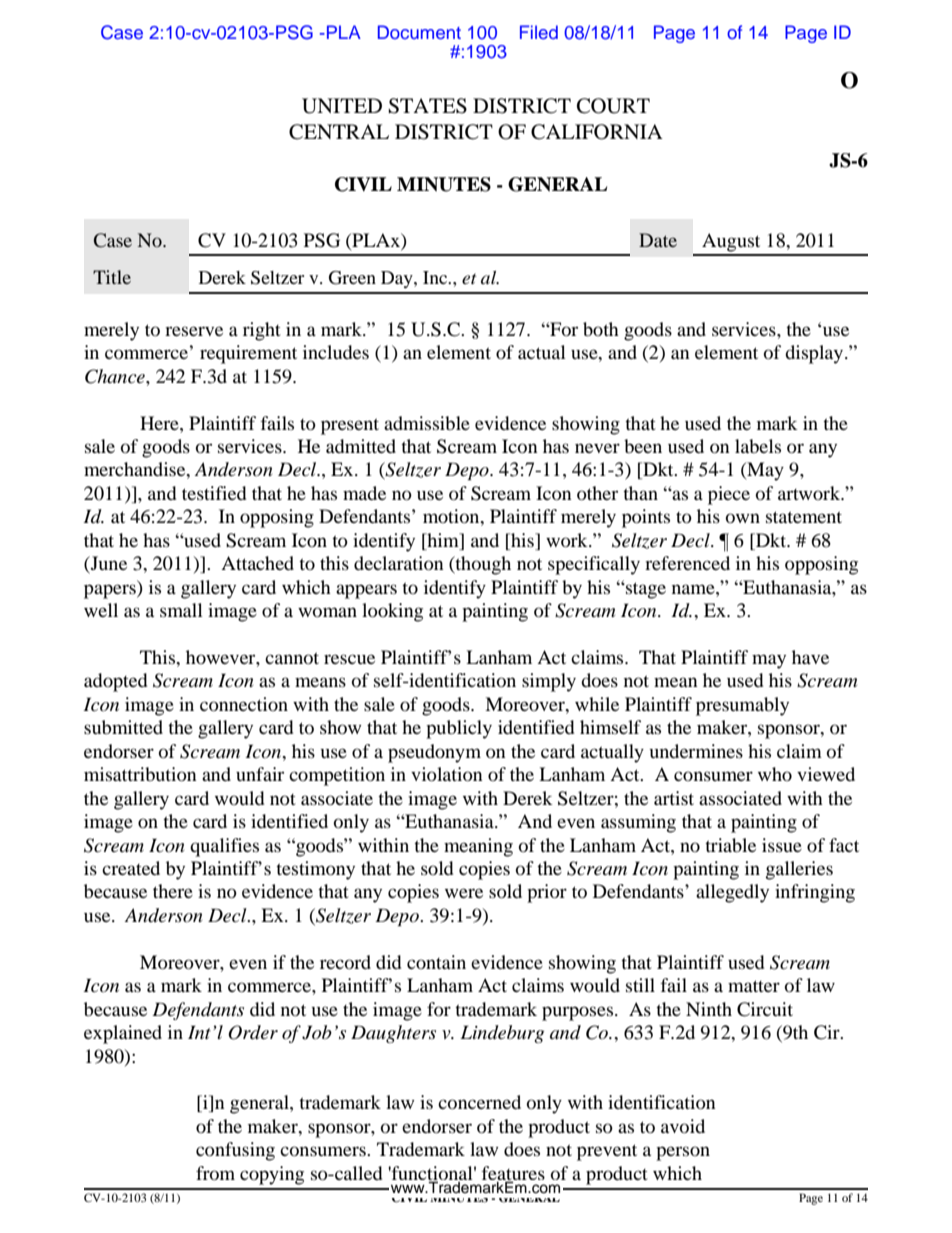 This screenshot has width=952, height=1233. Describe the element at coordinates (342, 106) in the screenshot. I see `UNITED` at that location.
